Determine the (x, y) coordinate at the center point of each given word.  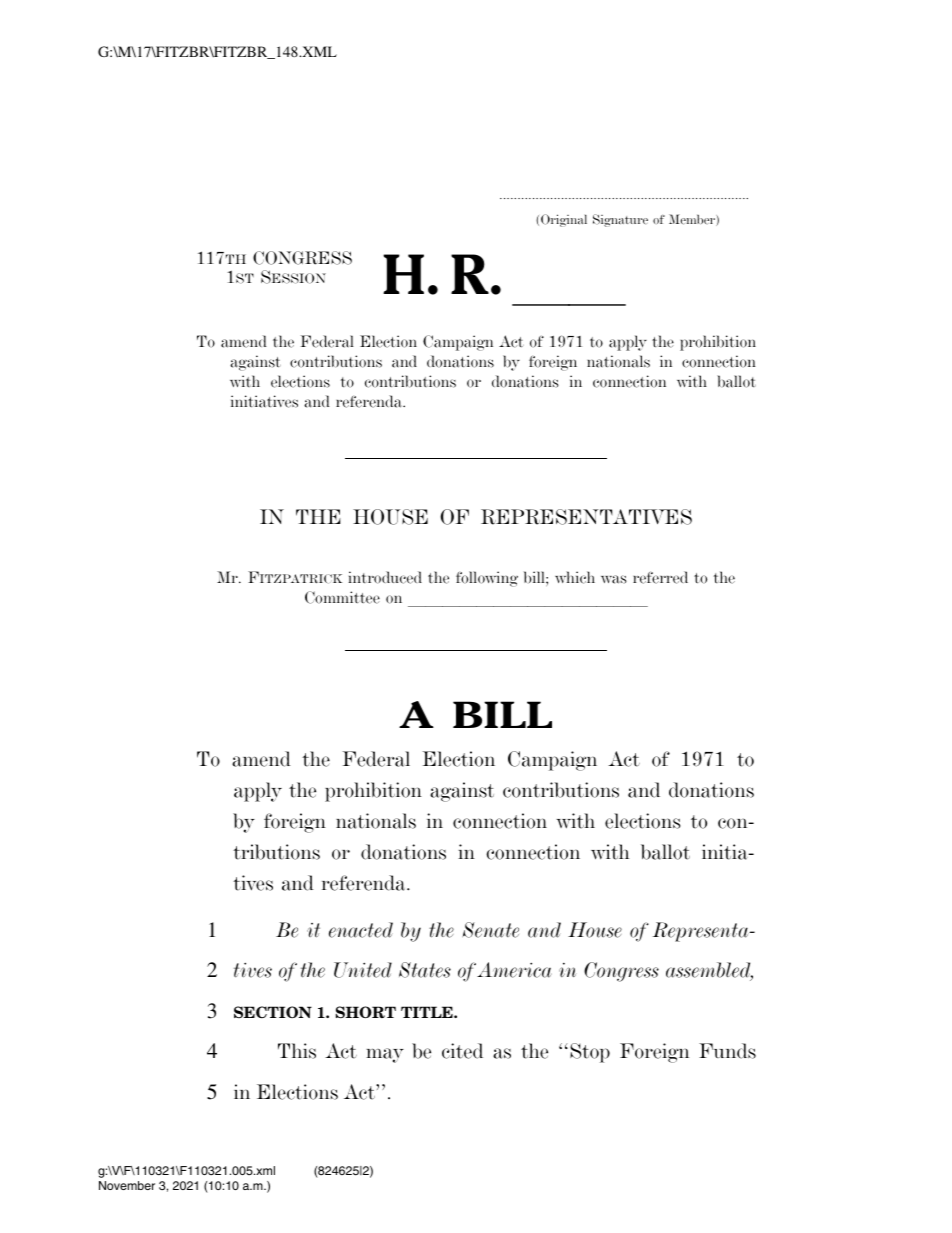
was (614, 579)
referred (660, 577)
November (127, 1185)
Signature (620, 220)
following (487, 579)
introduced (385, 577)
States (425, 970)
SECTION (273, 1012)
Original (564, 220)
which (575, 577)
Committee (342, 597)
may (385, 1055)
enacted (361, 930)
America (514, 970)
